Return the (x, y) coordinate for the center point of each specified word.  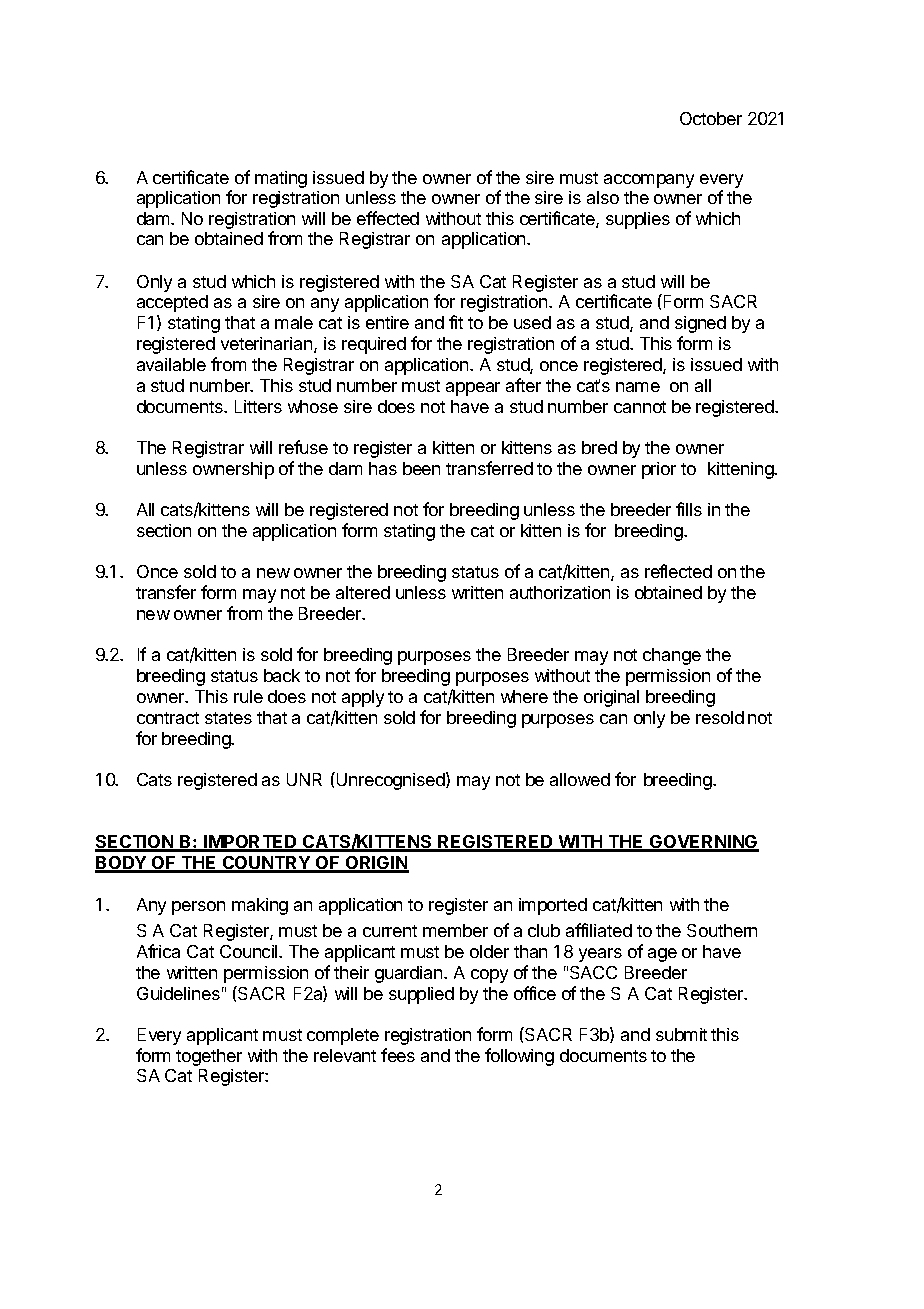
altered (363, 592)
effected (388, 218)
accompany (649, 181)
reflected (678, 571)
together (209, 1057)
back (282, 675)
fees (398, 1055)
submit (681, 1034)
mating (281, 179)
